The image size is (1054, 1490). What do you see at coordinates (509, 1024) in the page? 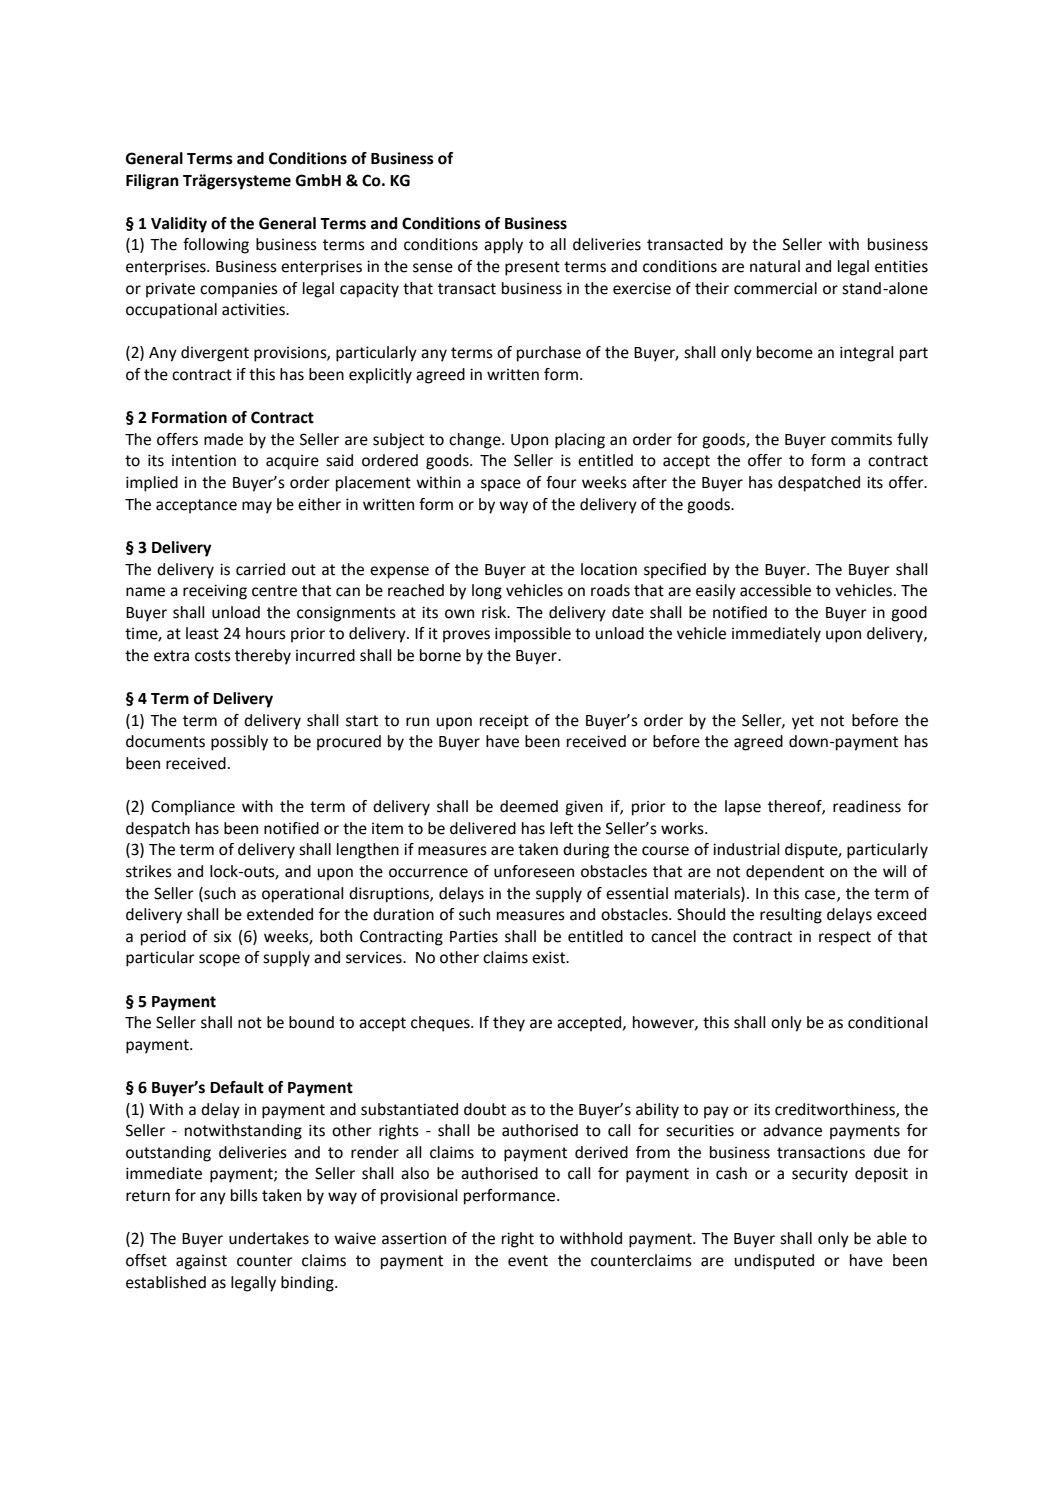
I see `they` at bounding box center [509, 1024].
